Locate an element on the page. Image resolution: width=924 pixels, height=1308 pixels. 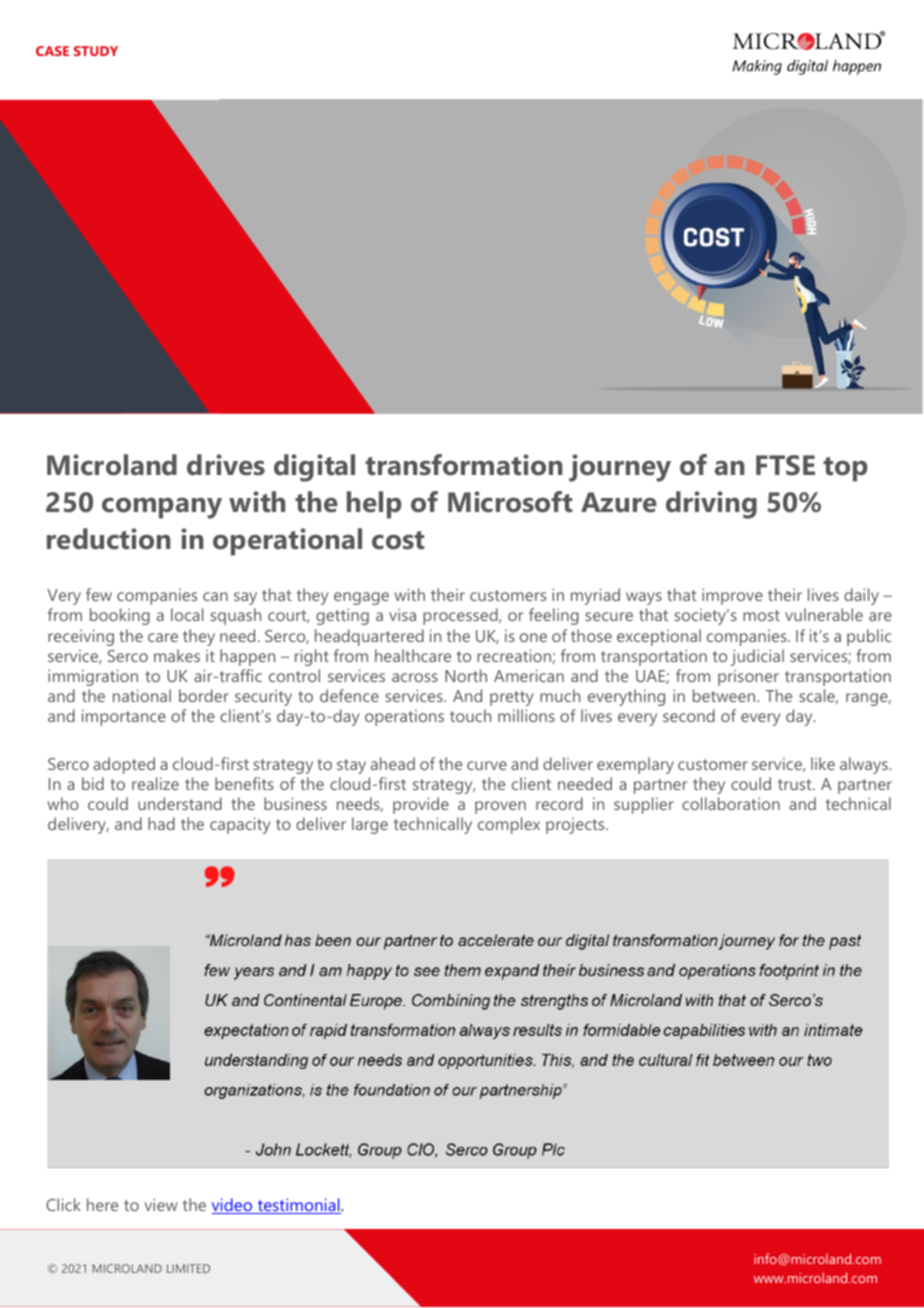
makes is located at coordinates (177, 655).
